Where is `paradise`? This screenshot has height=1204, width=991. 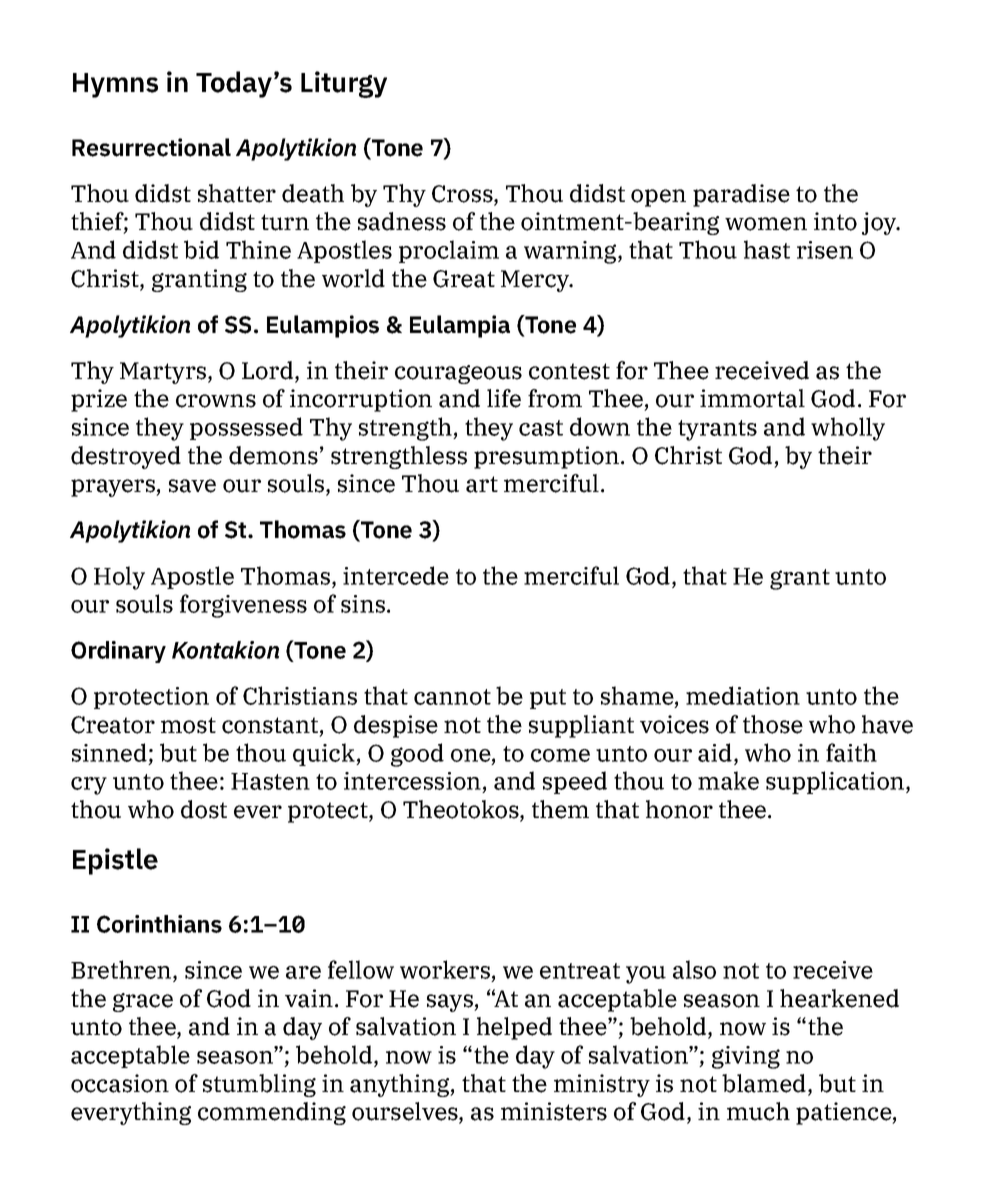 paradise is located at coordinates (741, 195).
